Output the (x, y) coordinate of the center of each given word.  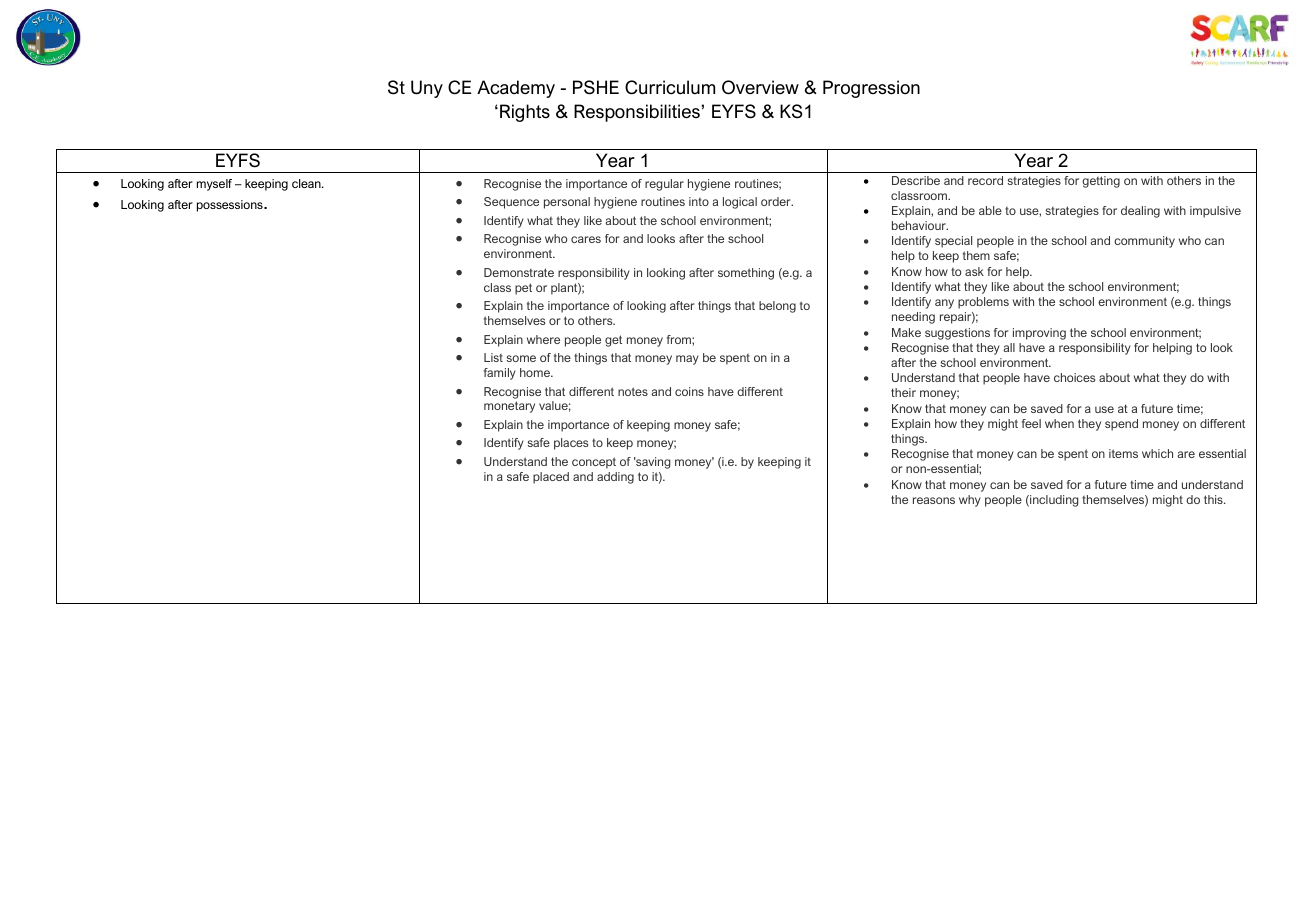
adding (615, 478)
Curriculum (670, 87)
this (1214, 499)
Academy (516, 89)
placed (551, 478)
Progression (871, 89)
